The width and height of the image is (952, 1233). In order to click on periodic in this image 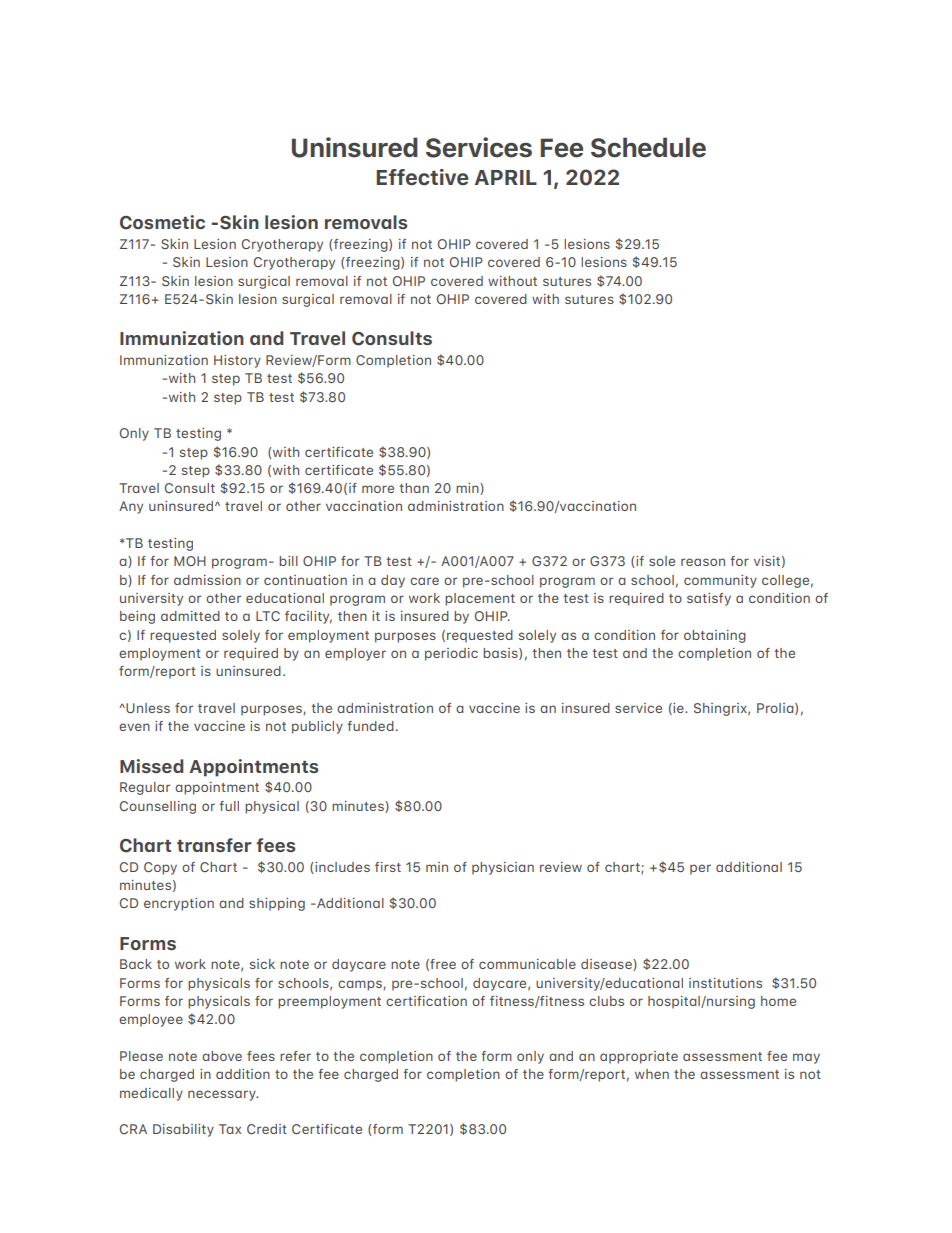, I will do `click(451, 654)`.
